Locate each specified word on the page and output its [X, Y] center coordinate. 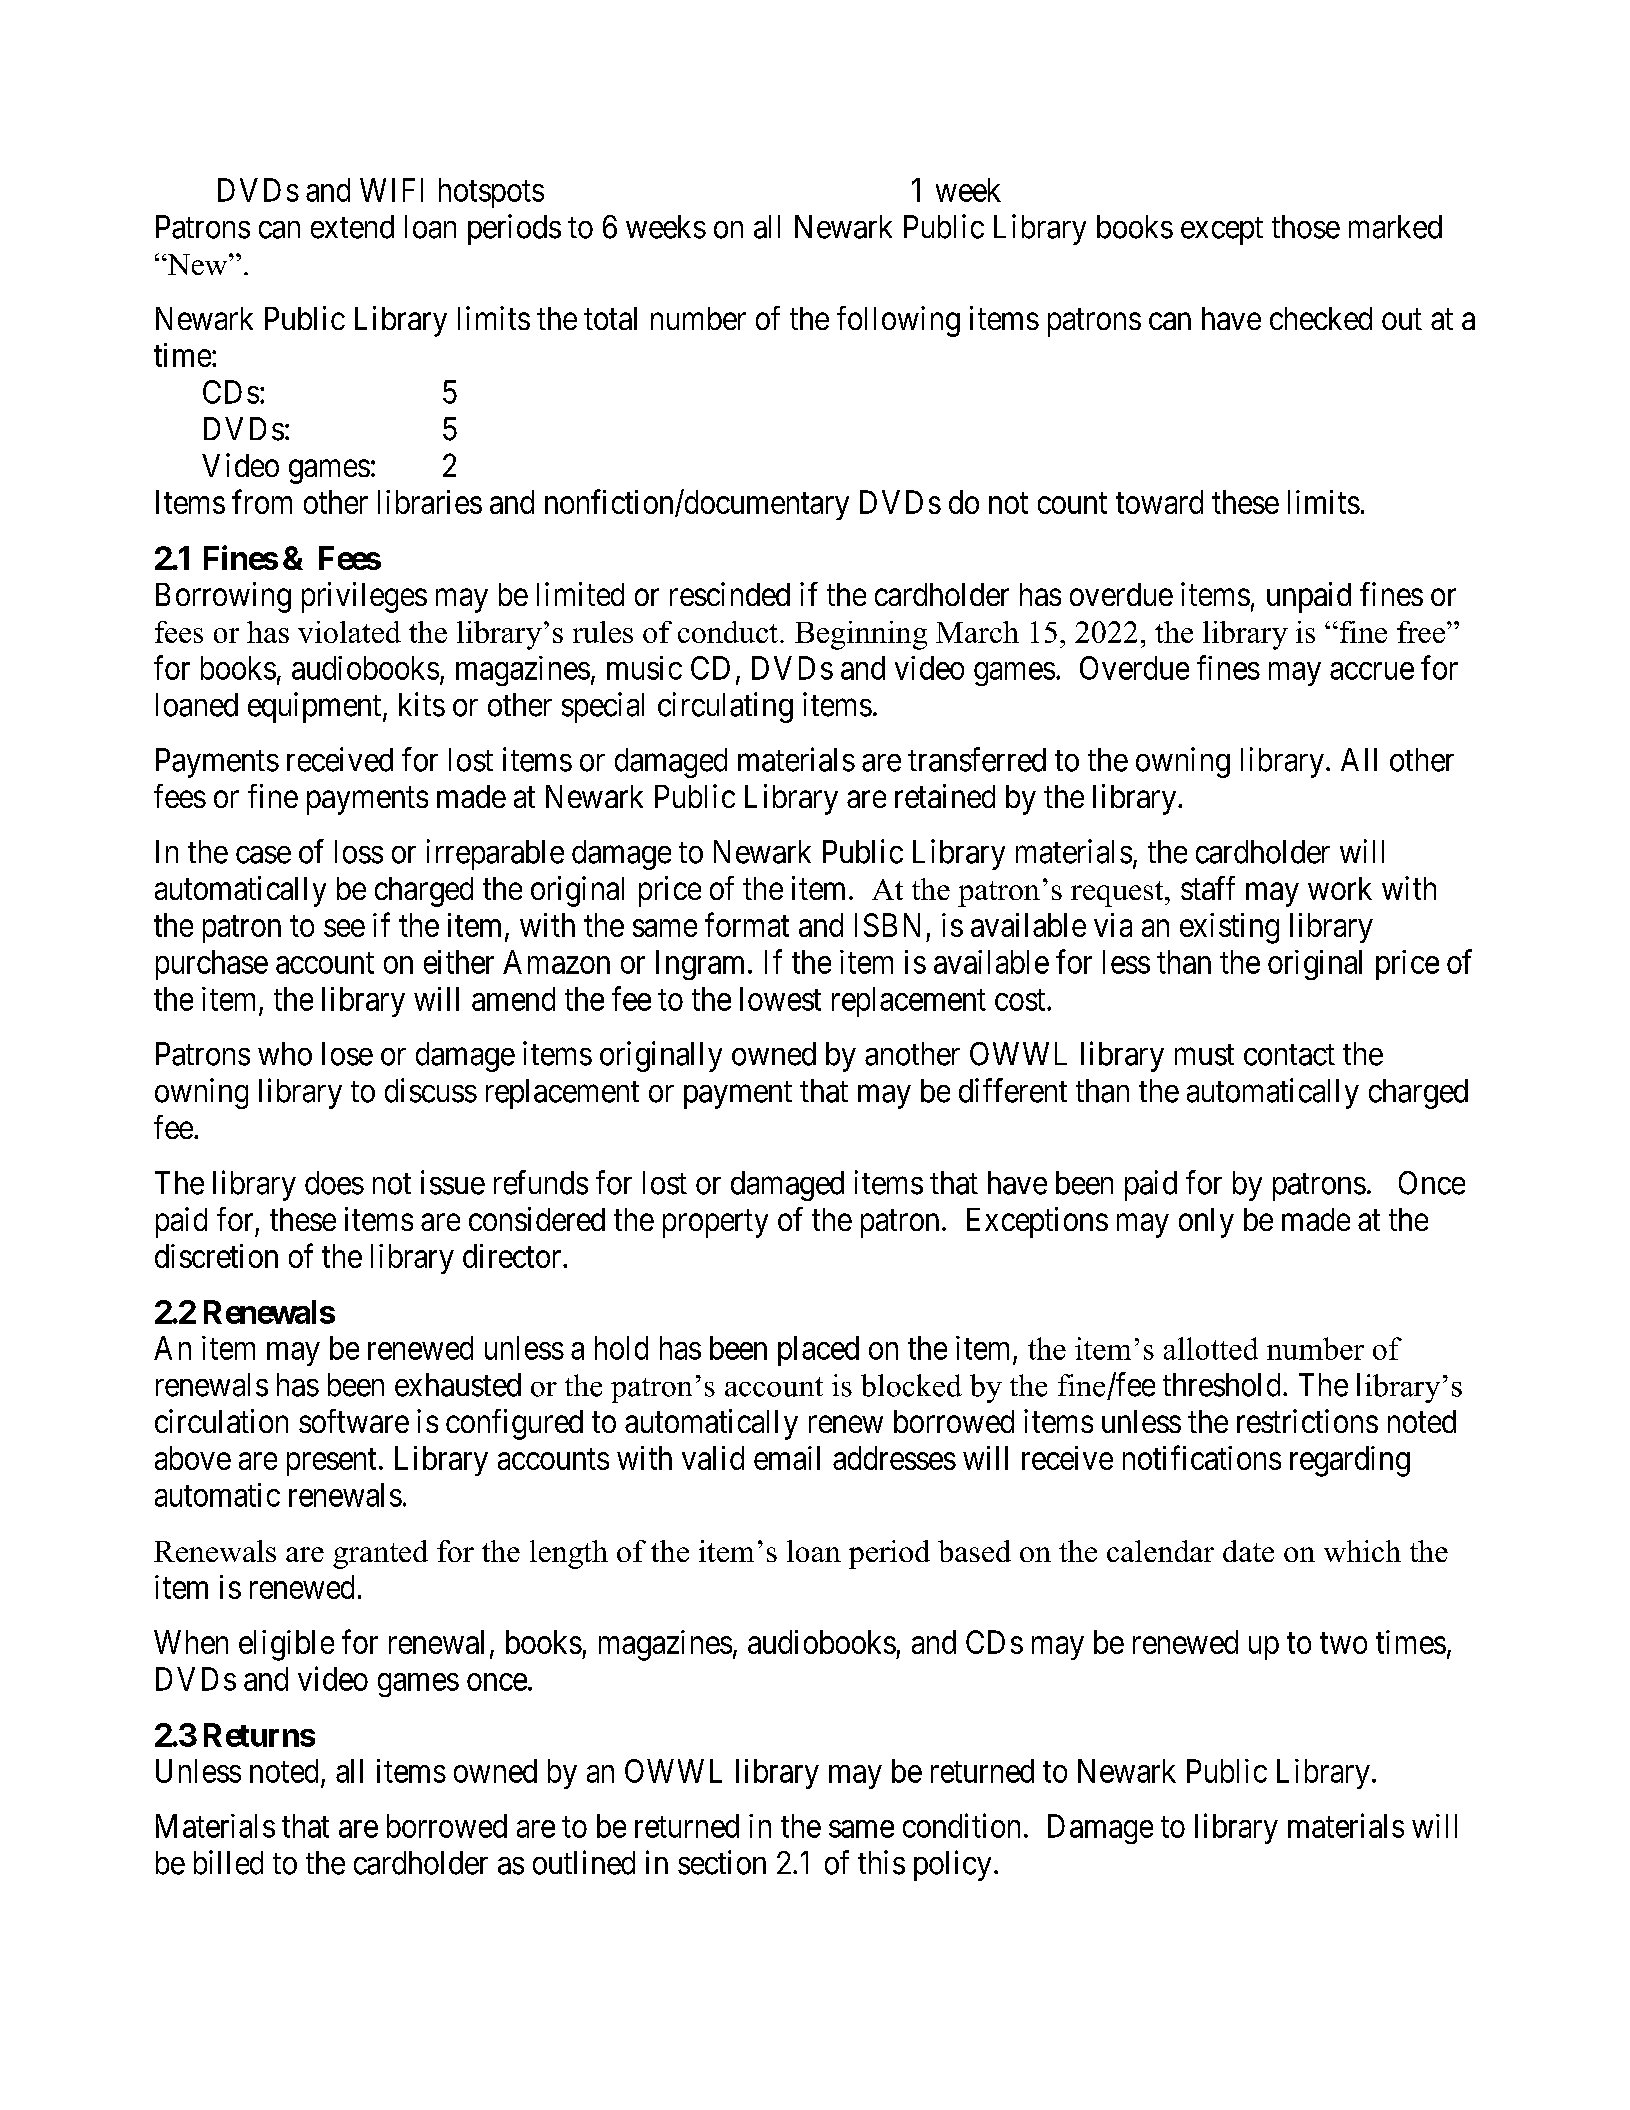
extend [352, 227]
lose [347, 1054]
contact [1289, 1055]
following [898, 321]
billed [228, 1862]
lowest [780, 999]
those [1306, 227]
